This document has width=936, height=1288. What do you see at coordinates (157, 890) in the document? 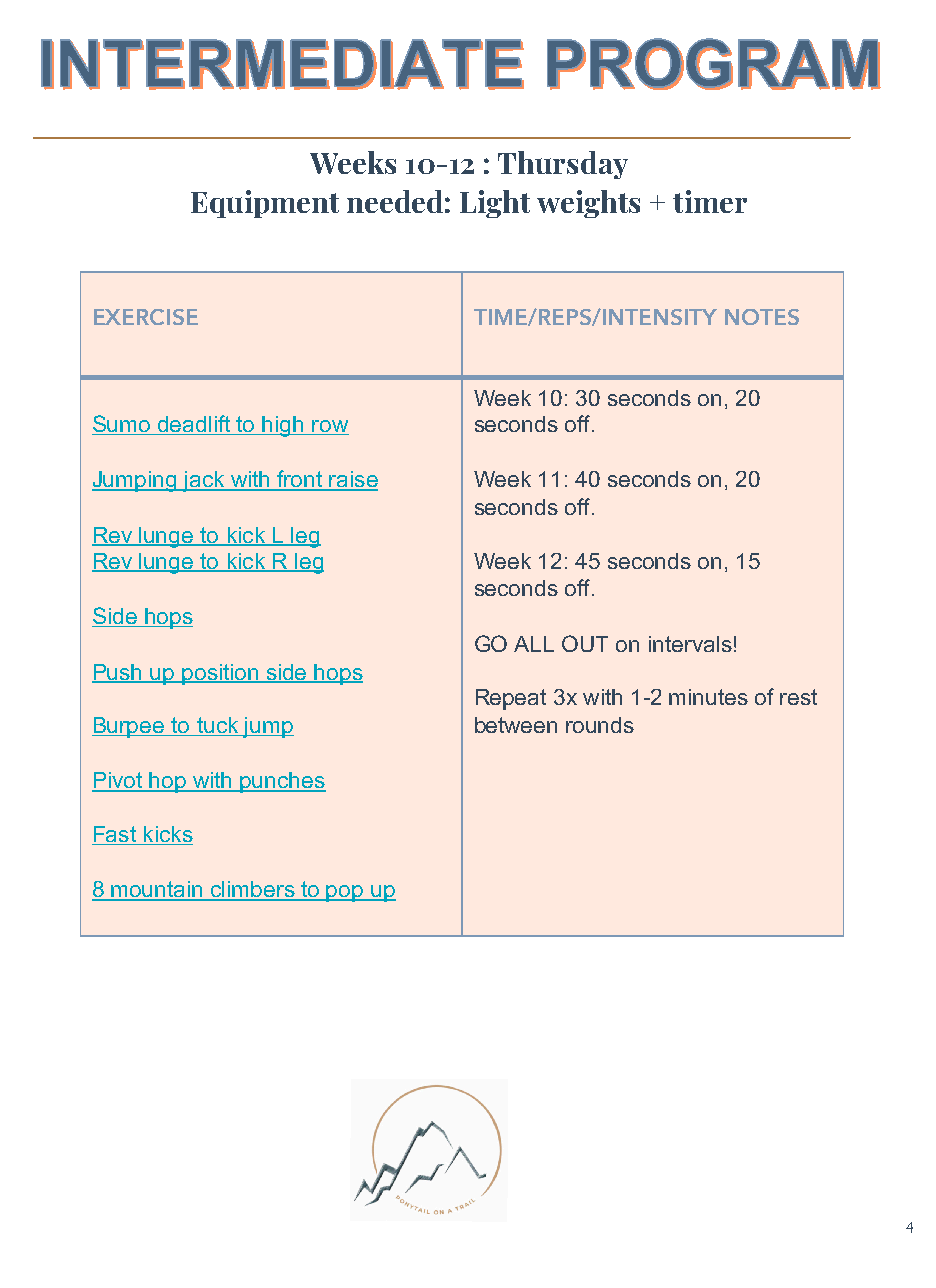
I see `mountain` at bounding box center [157, 890].
